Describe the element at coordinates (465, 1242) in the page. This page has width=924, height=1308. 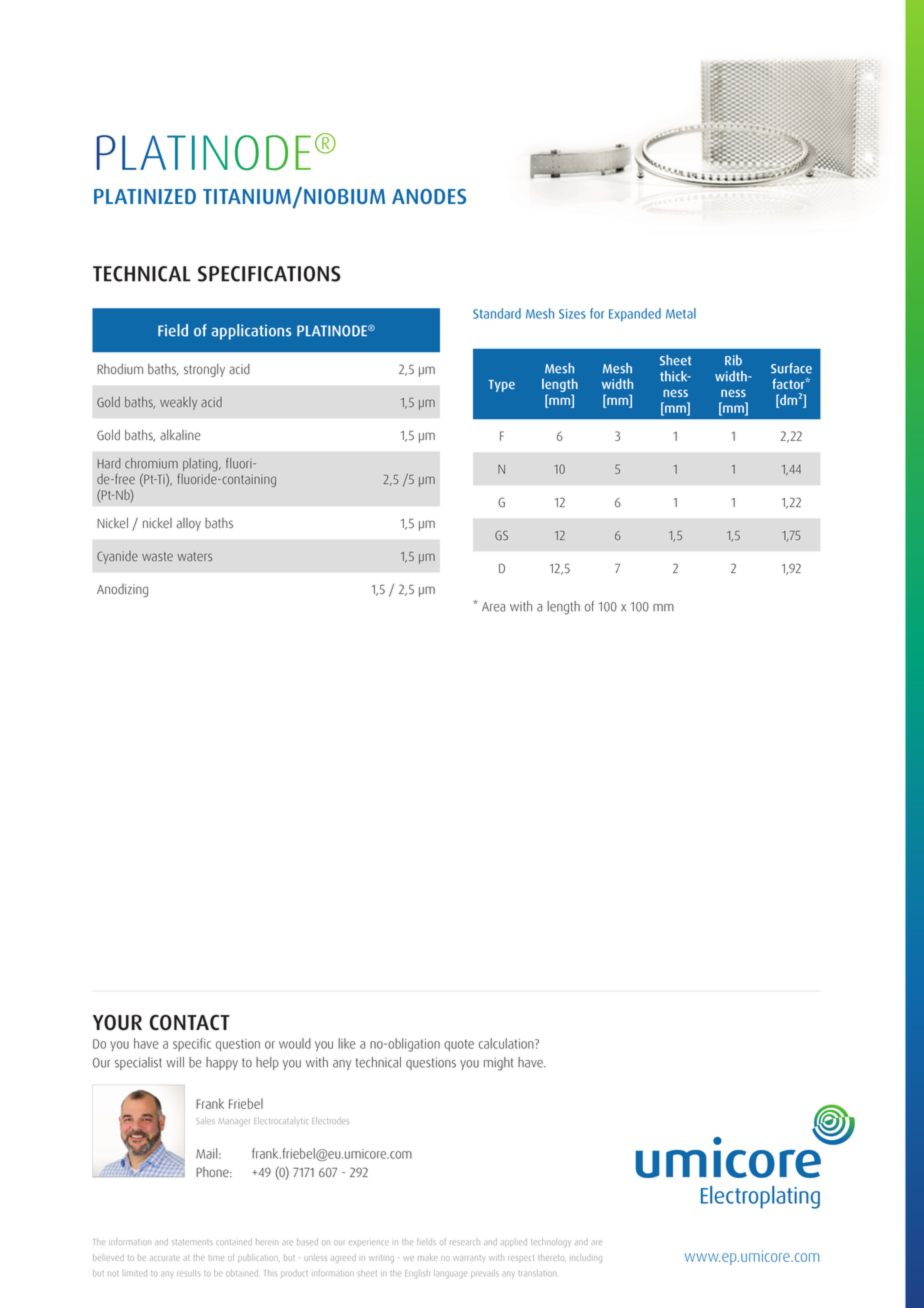
I see `research` at that location.
